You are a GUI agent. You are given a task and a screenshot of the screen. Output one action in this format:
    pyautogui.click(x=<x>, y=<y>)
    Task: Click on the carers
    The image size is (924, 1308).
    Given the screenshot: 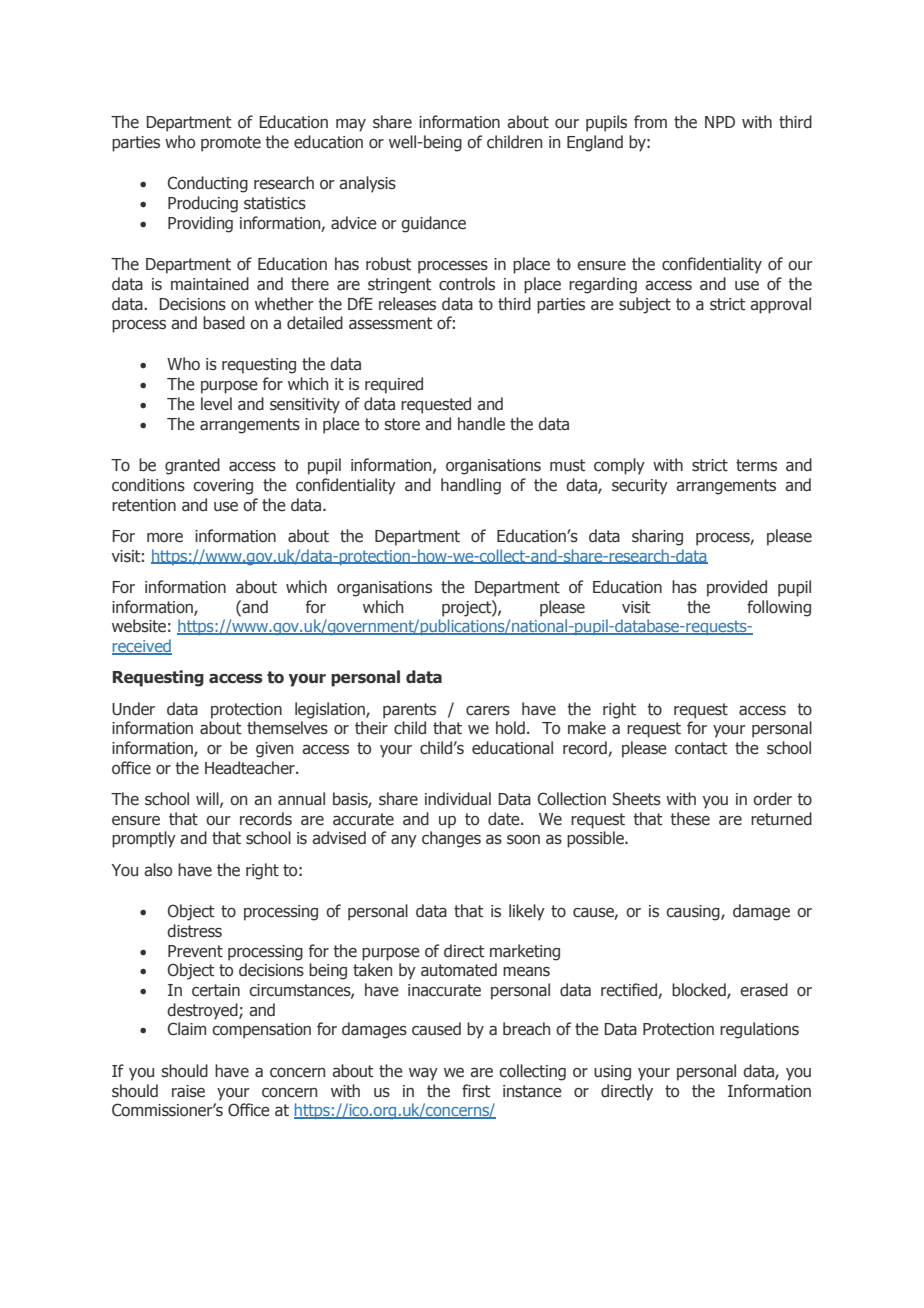 What is the action you would take?
    pyautogui.click(x=488, y=711)
